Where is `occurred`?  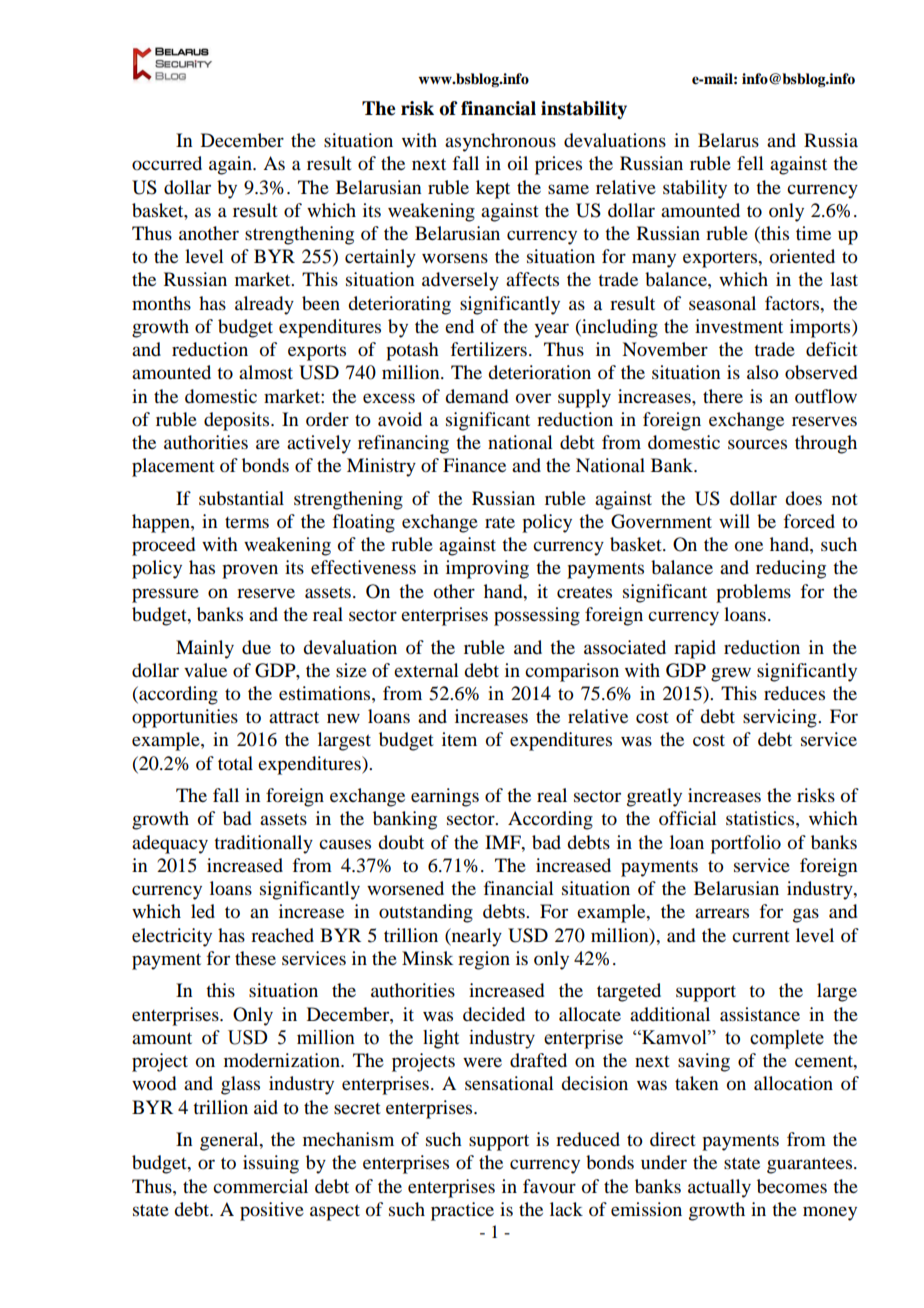
occurred is located at coordinates (167, 163).
